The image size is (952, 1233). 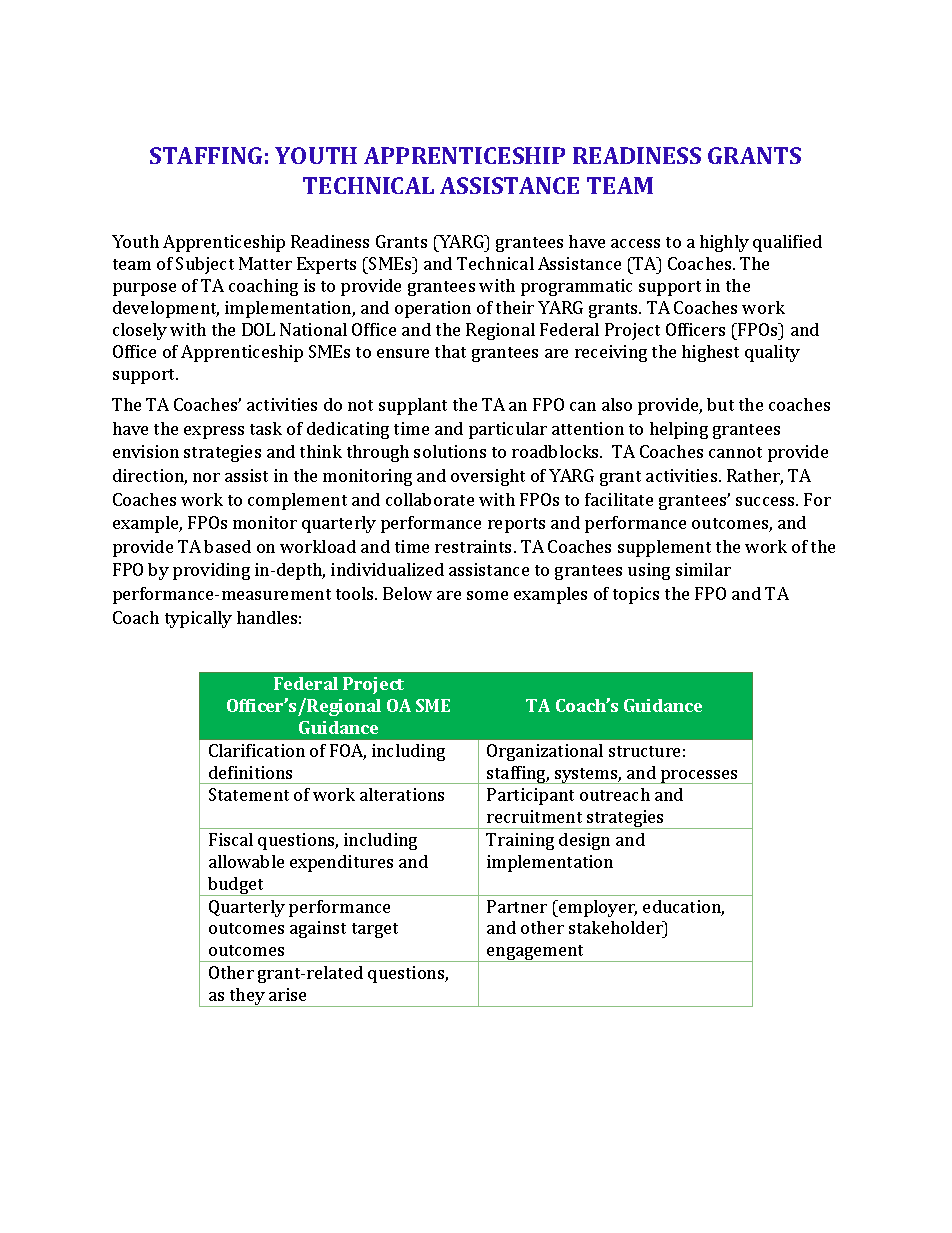 I want to click on alterations, so click(x=402, y=794).
